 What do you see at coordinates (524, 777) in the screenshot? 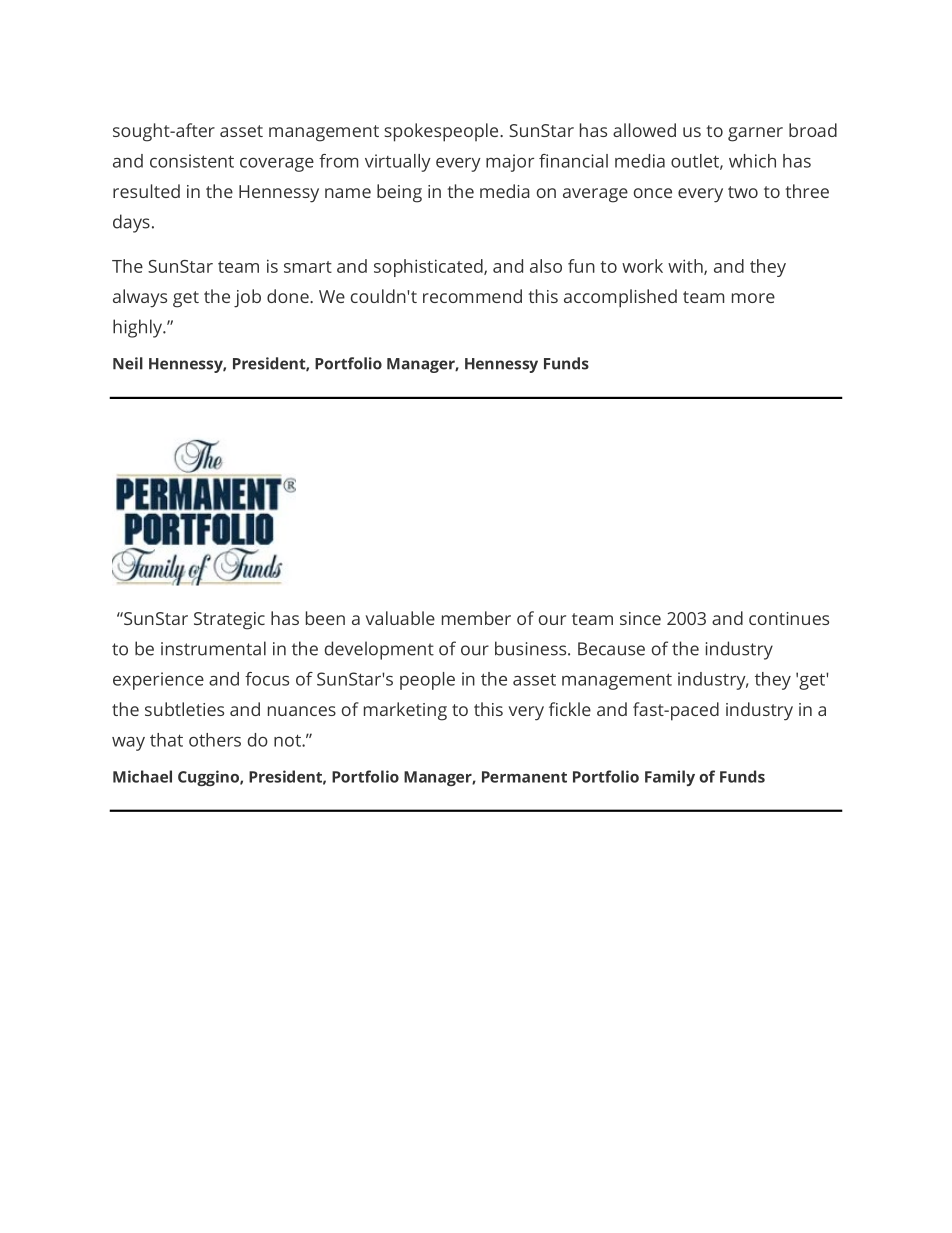
I see `Permanent` at bounding box center [524, 777].
